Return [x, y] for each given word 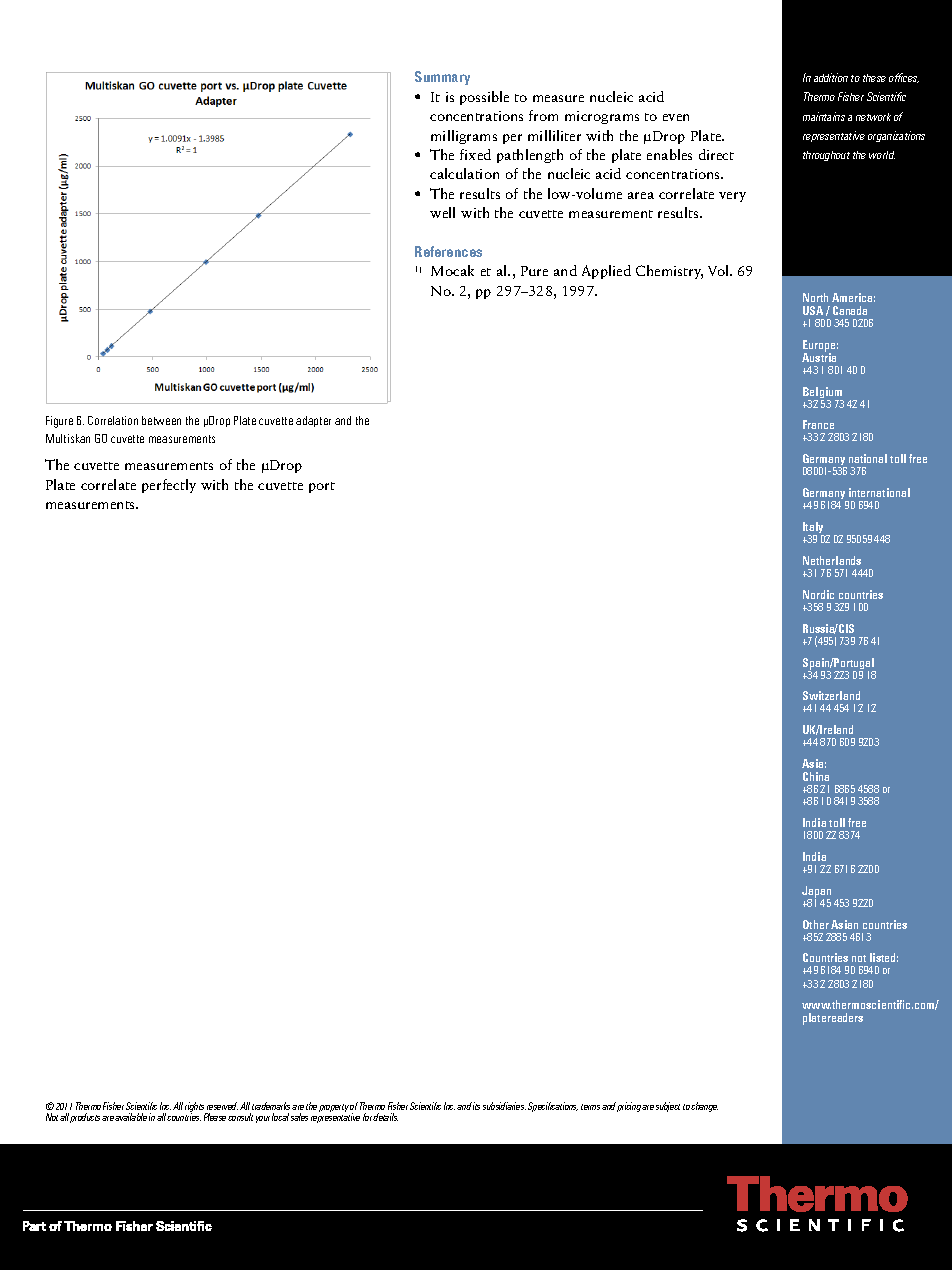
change [704, 1107]
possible [484, 98]
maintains [824, 116]
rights [196, 1108]
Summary [442, 78]
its [476, 1106]
